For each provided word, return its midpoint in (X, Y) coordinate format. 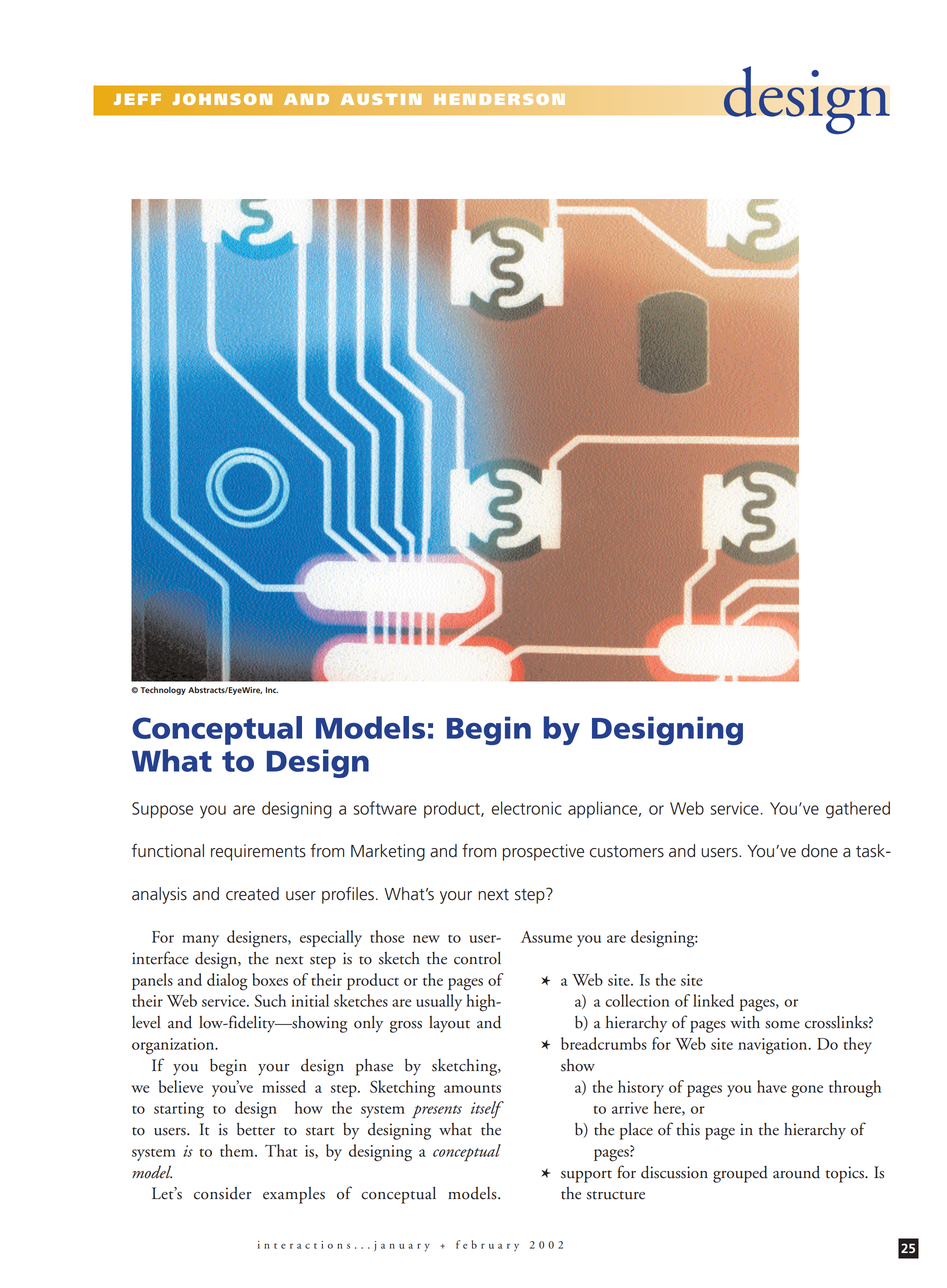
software (385, 808)
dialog (227, 982)
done (819, 851)
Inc (272, 690)
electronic (527, 808)
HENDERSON (499, 99)
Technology (163, 691)
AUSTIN (381, 99)
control (477, 958)
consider (223, 1193)
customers (627, 852)
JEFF (137, 99)
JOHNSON (222, 99)
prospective (543, 852)
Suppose (162, 810)
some (782, 1025)
